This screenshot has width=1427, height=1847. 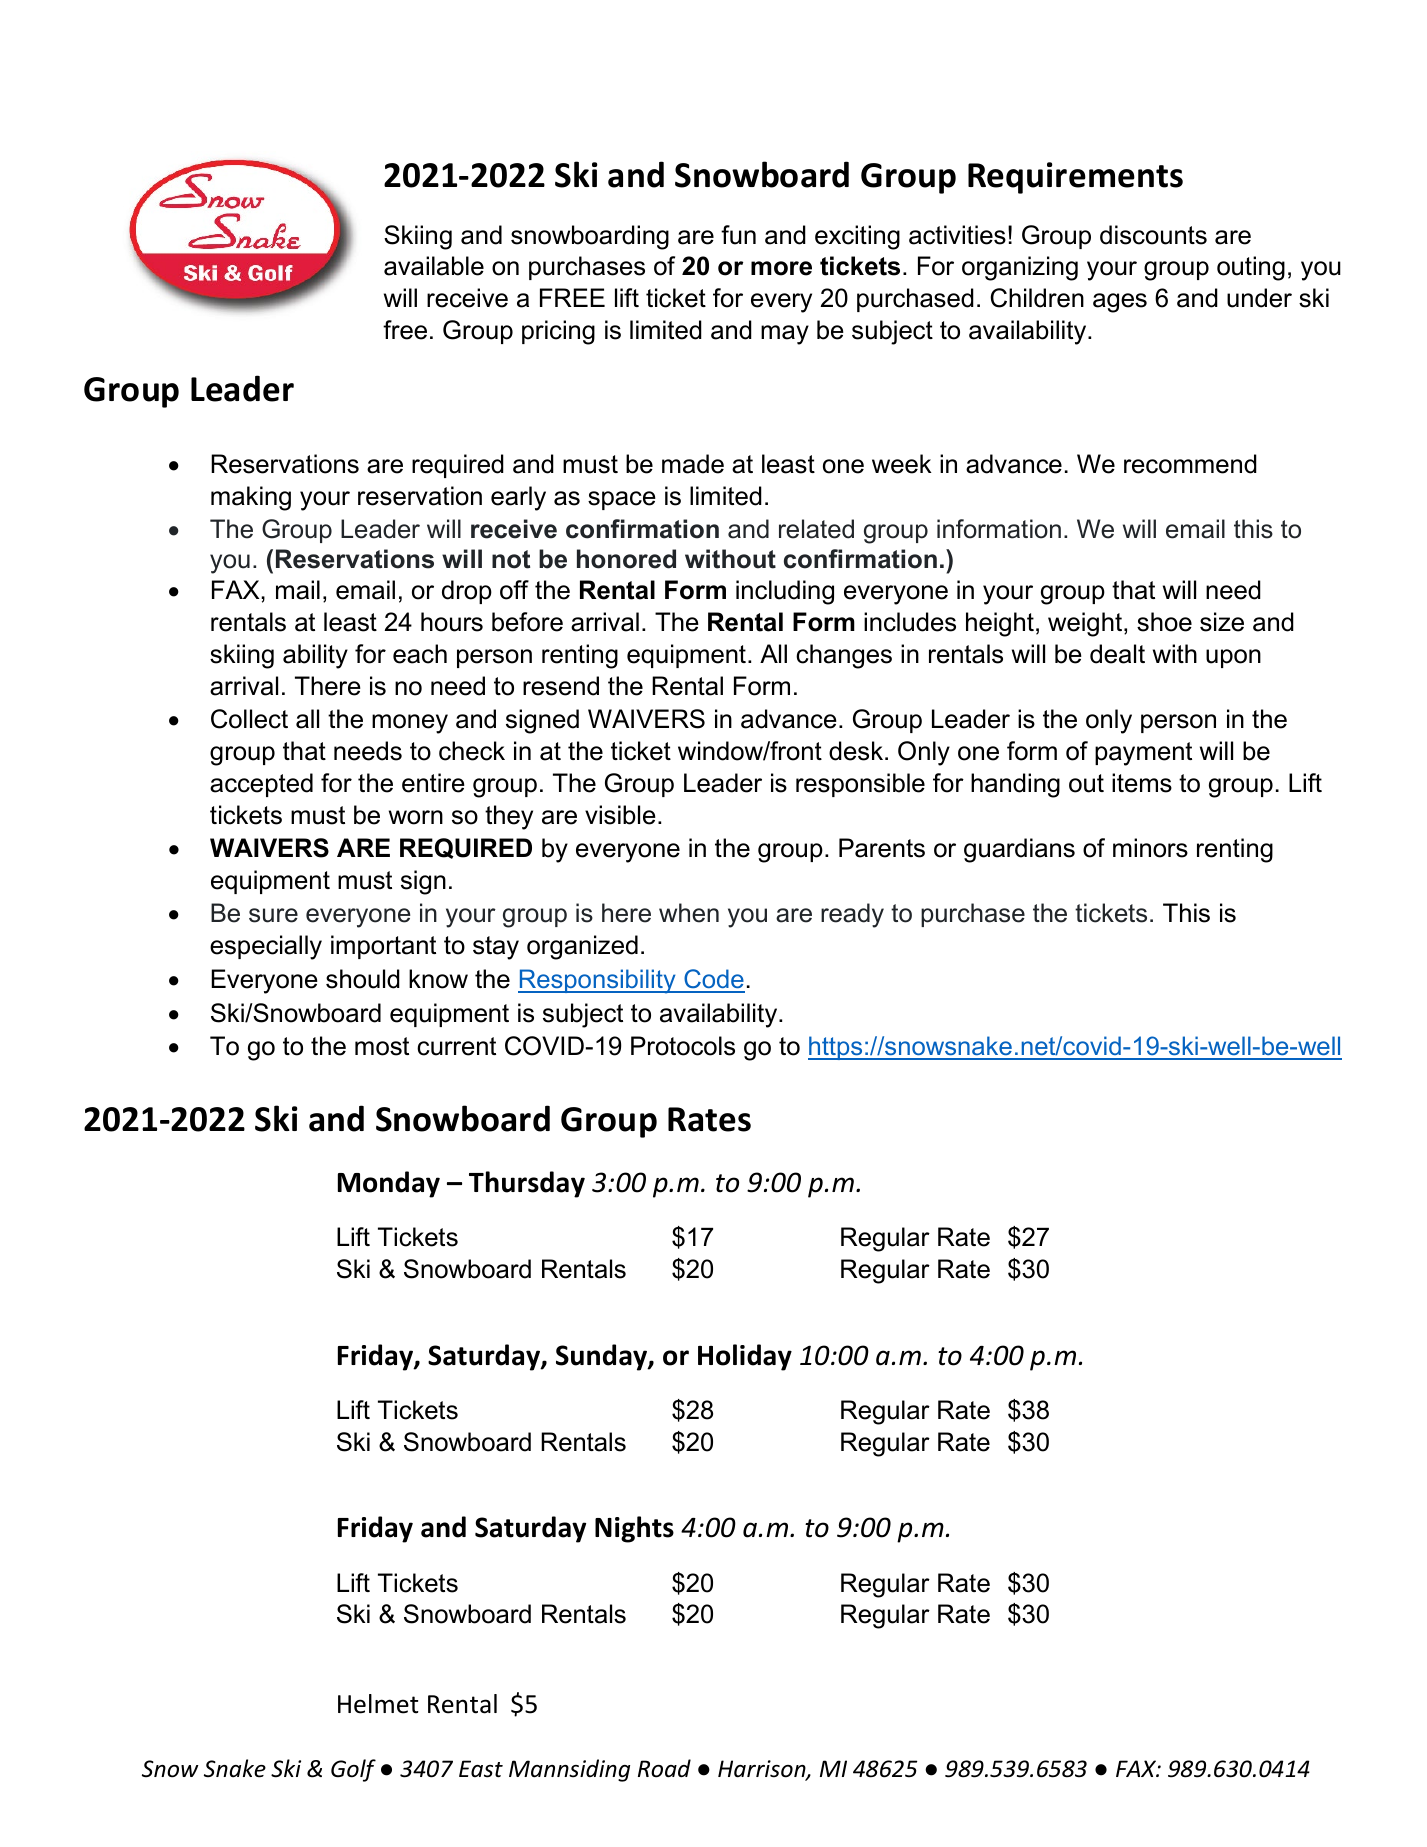 What do you see at coordinates (785, 592) in the screenshot?
I see `including` at bounding box center [785, 592].
